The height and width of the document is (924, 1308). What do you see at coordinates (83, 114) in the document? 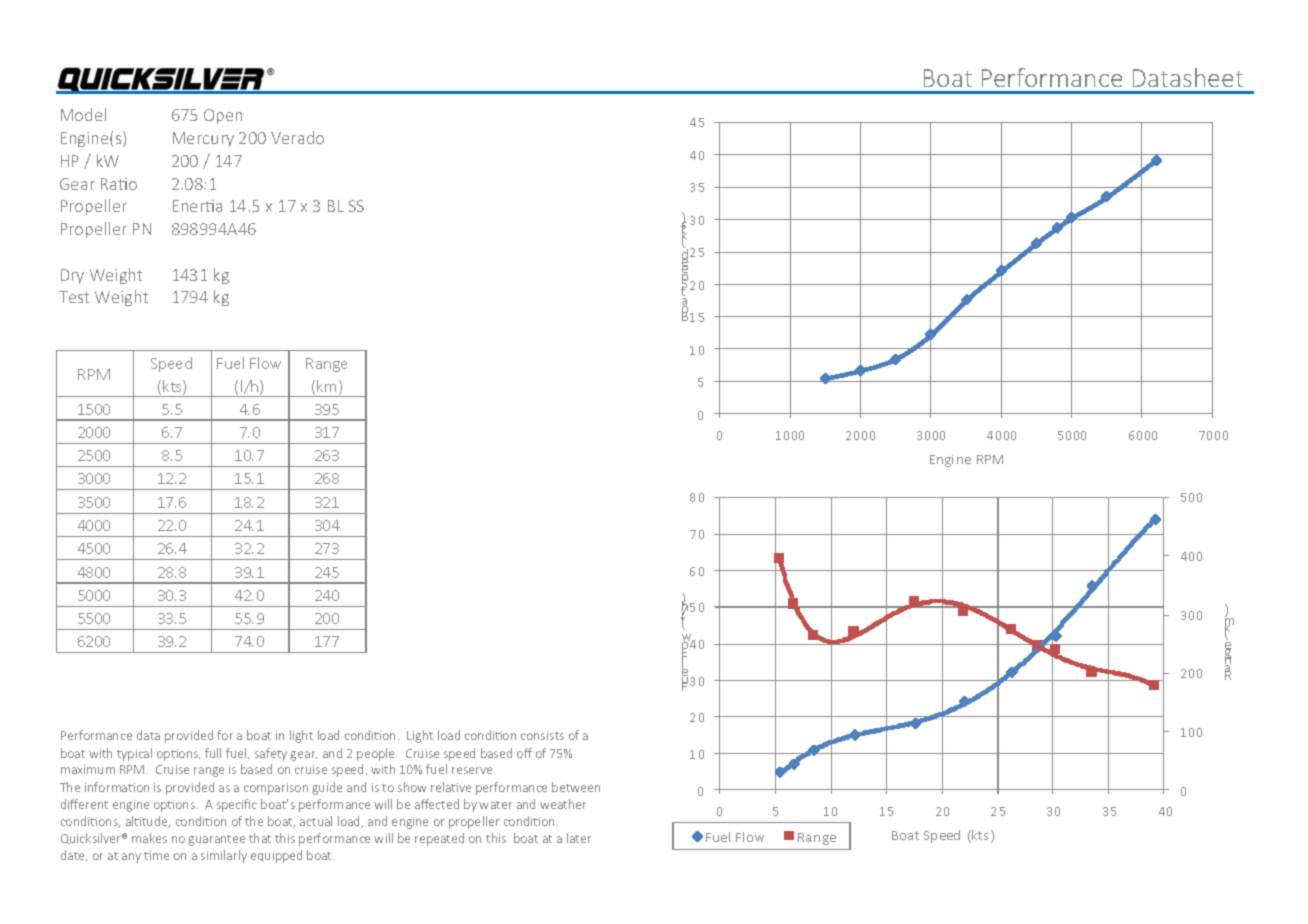
I see `Model` at bounding box center [83, 114].
